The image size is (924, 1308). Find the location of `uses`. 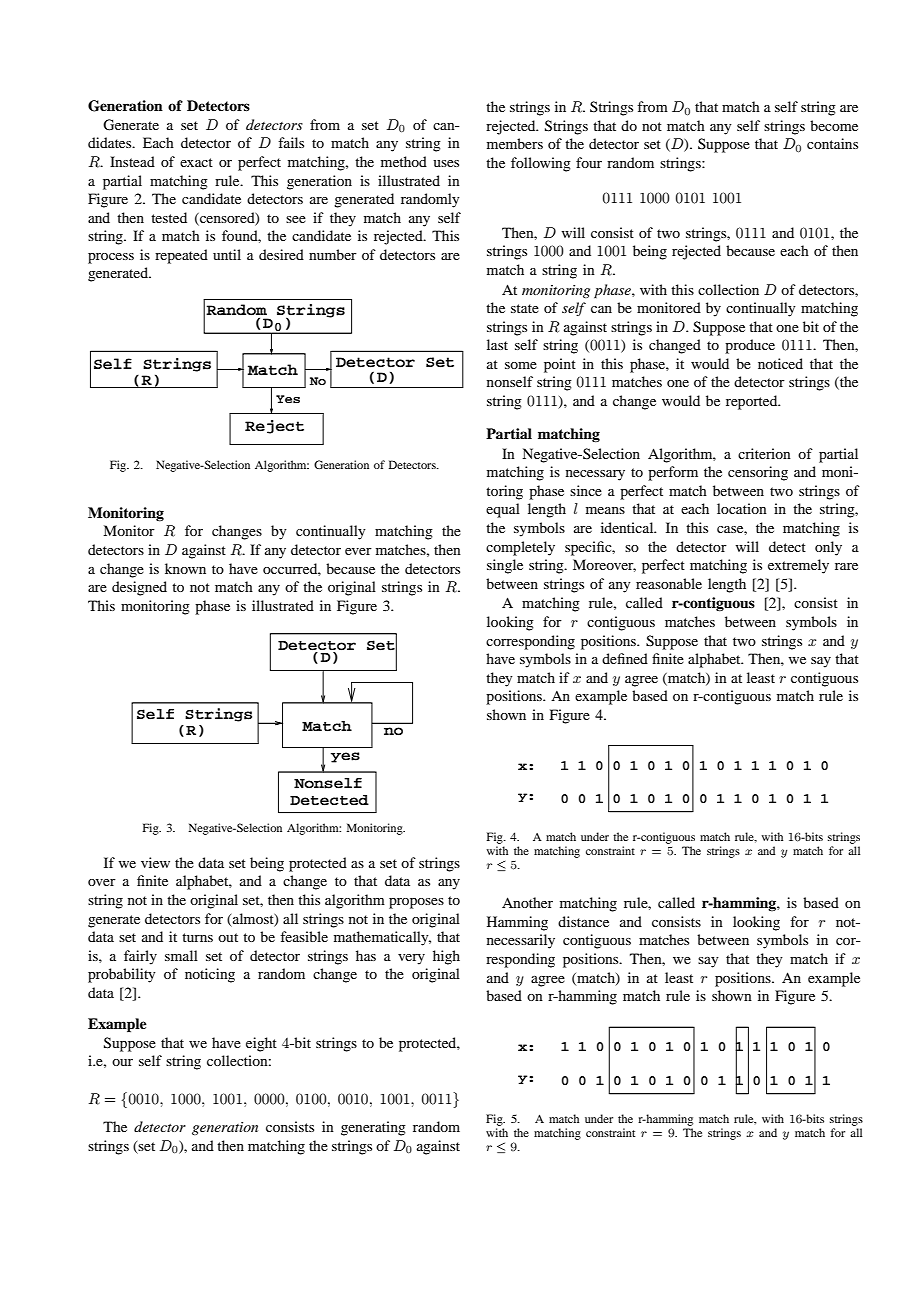

uses is located at coordinates (446, 163).
